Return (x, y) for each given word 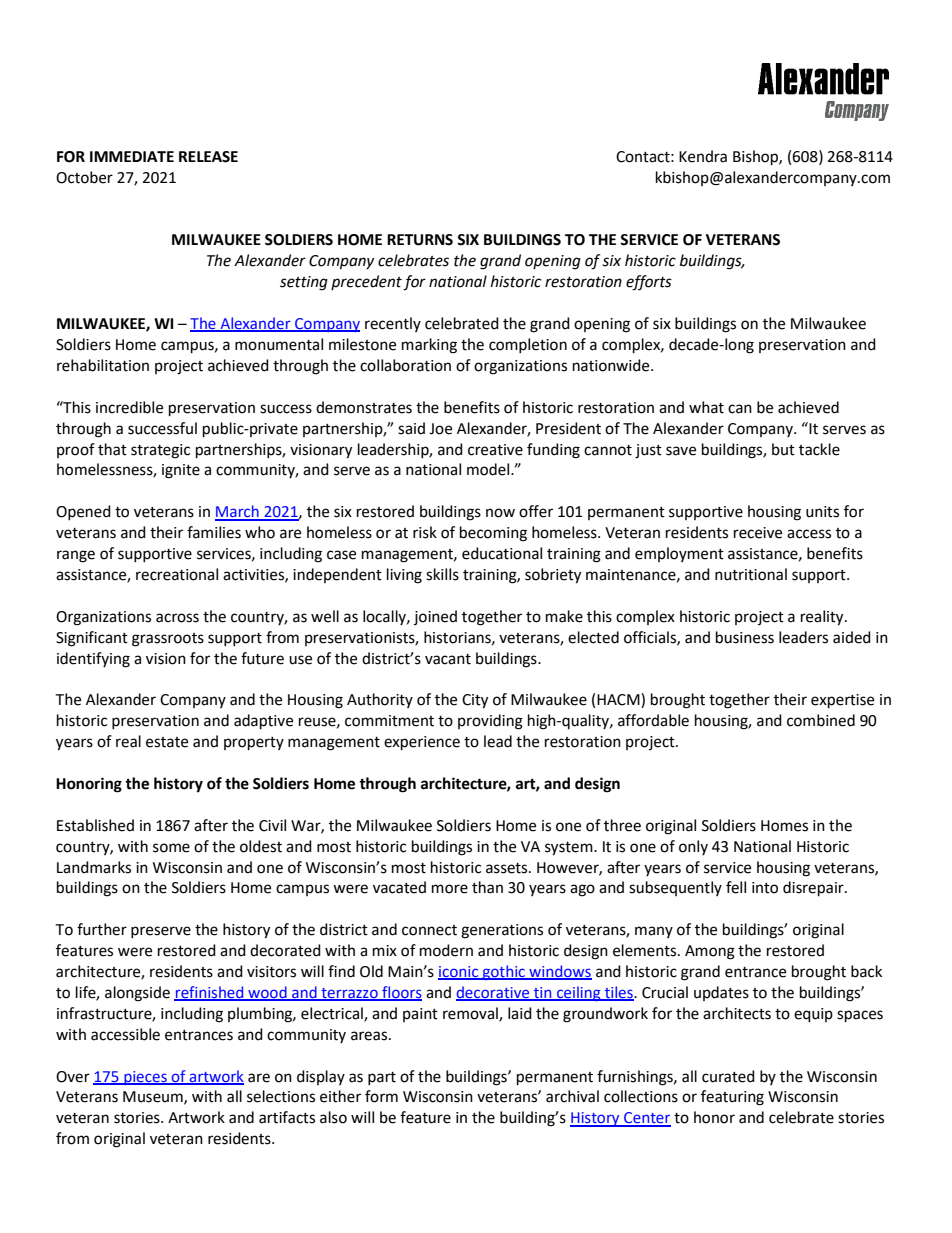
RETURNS (420, 240)
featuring (732, 1098)
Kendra (703, 156)
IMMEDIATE (132, 156)
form (381, 1096)
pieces (145, 1078)
